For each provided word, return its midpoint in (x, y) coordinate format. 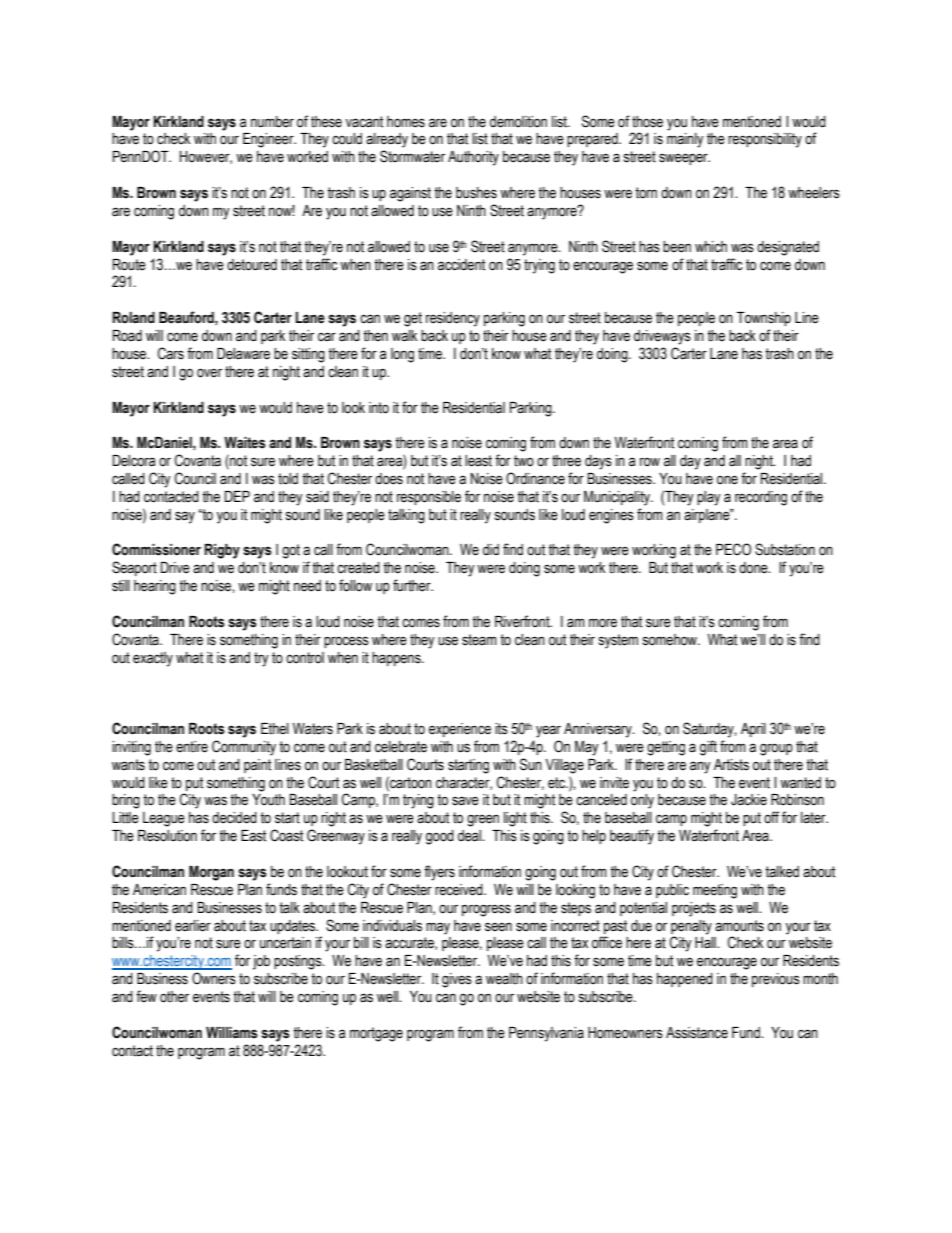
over (209, 373)
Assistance (697, 1033)
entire (192, 747)
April (753, 730)
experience (460, 730)
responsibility (765, 140)
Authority (473, 158)
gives (457, 980)
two (524, 461)
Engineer (269, 140)
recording (761, 498)
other (174, 997)
